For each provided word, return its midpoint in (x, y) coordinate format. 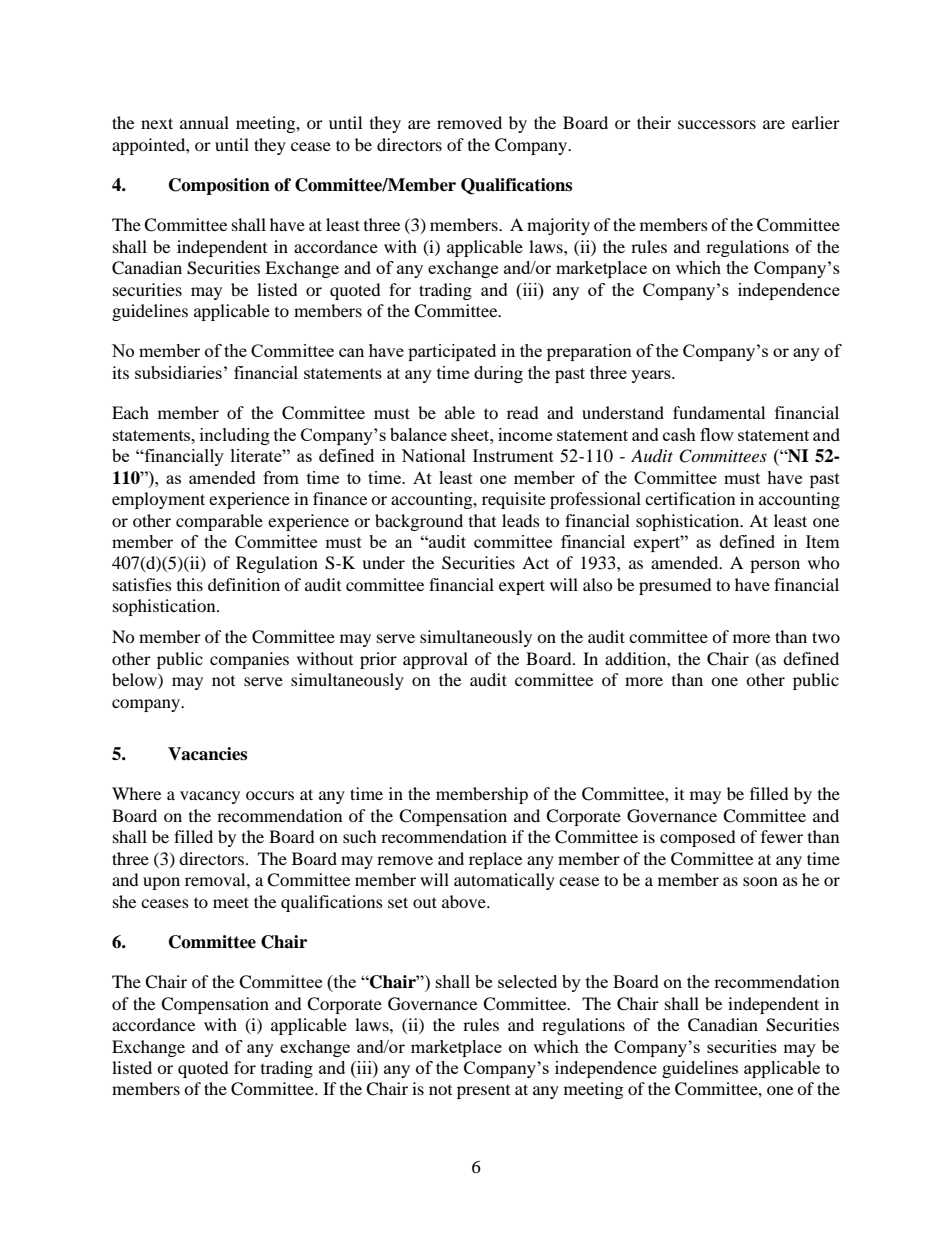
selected (527, 981)
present (483, 1092)
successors (717, 124)
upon (161, 883)
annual (204, 122)
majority (558, 226)
